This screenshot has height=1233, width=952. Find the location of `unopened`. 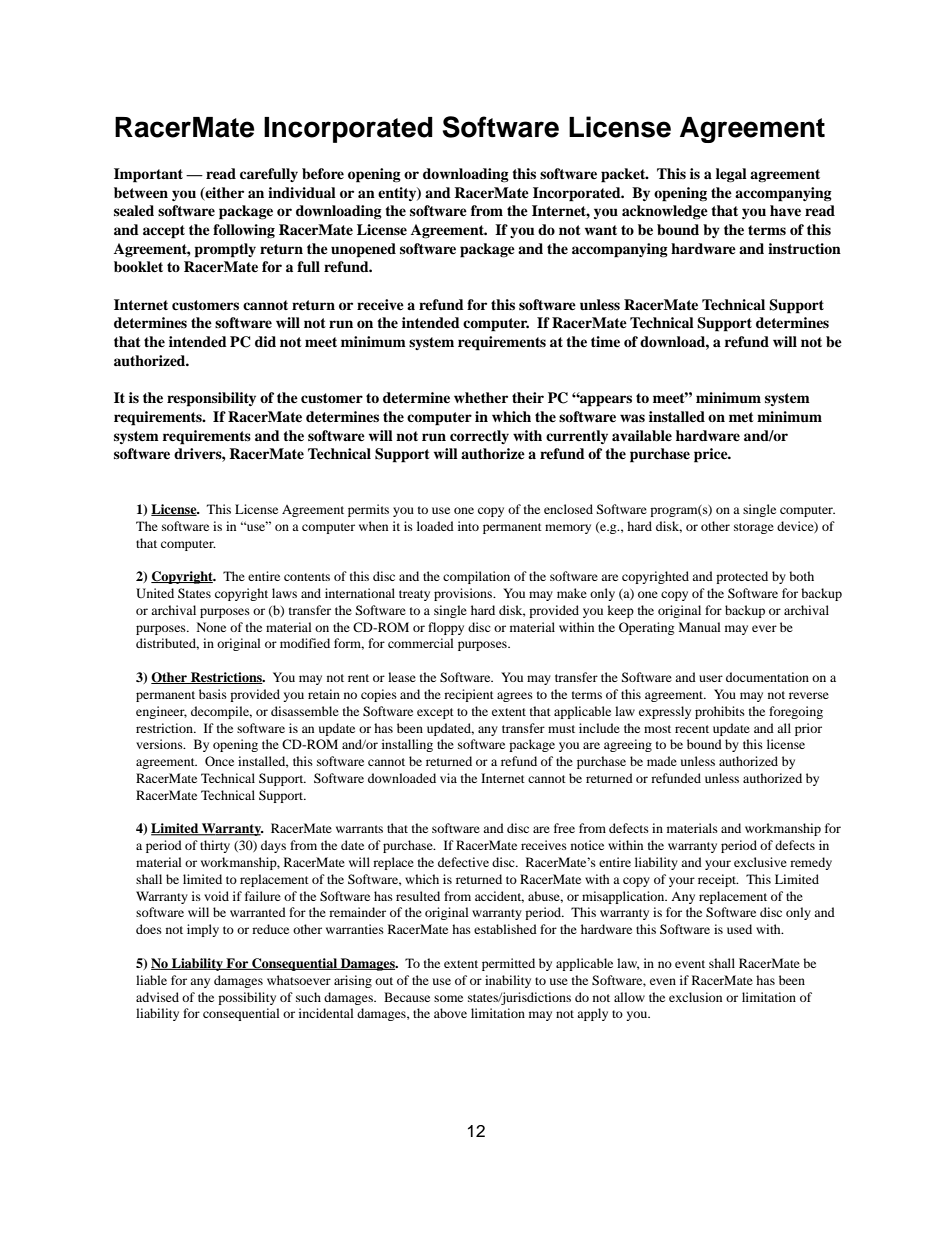

unopened is located at coordinates (363, 250).
